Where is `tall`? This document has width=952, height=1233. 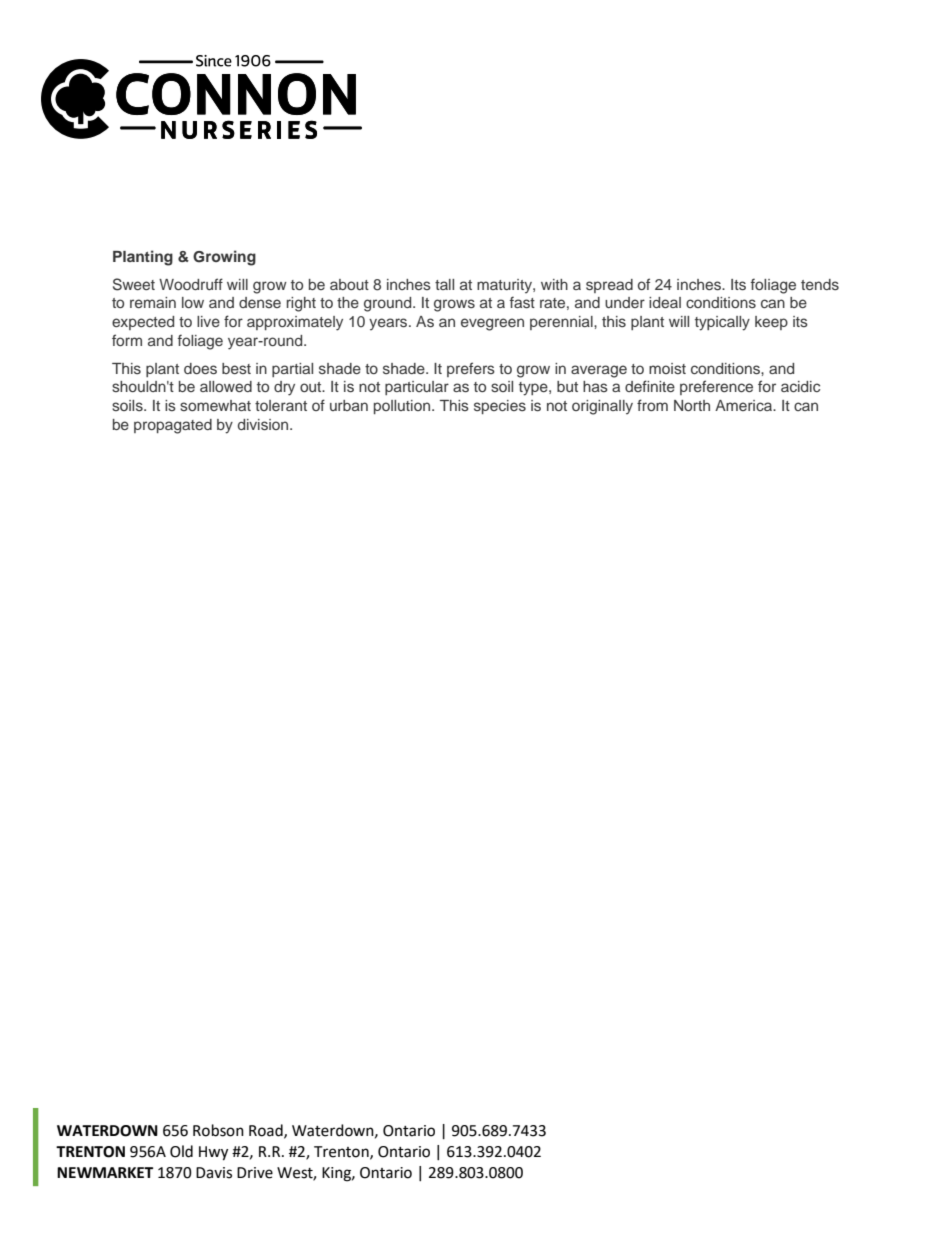
tall is located at coordinates (444, 284).
